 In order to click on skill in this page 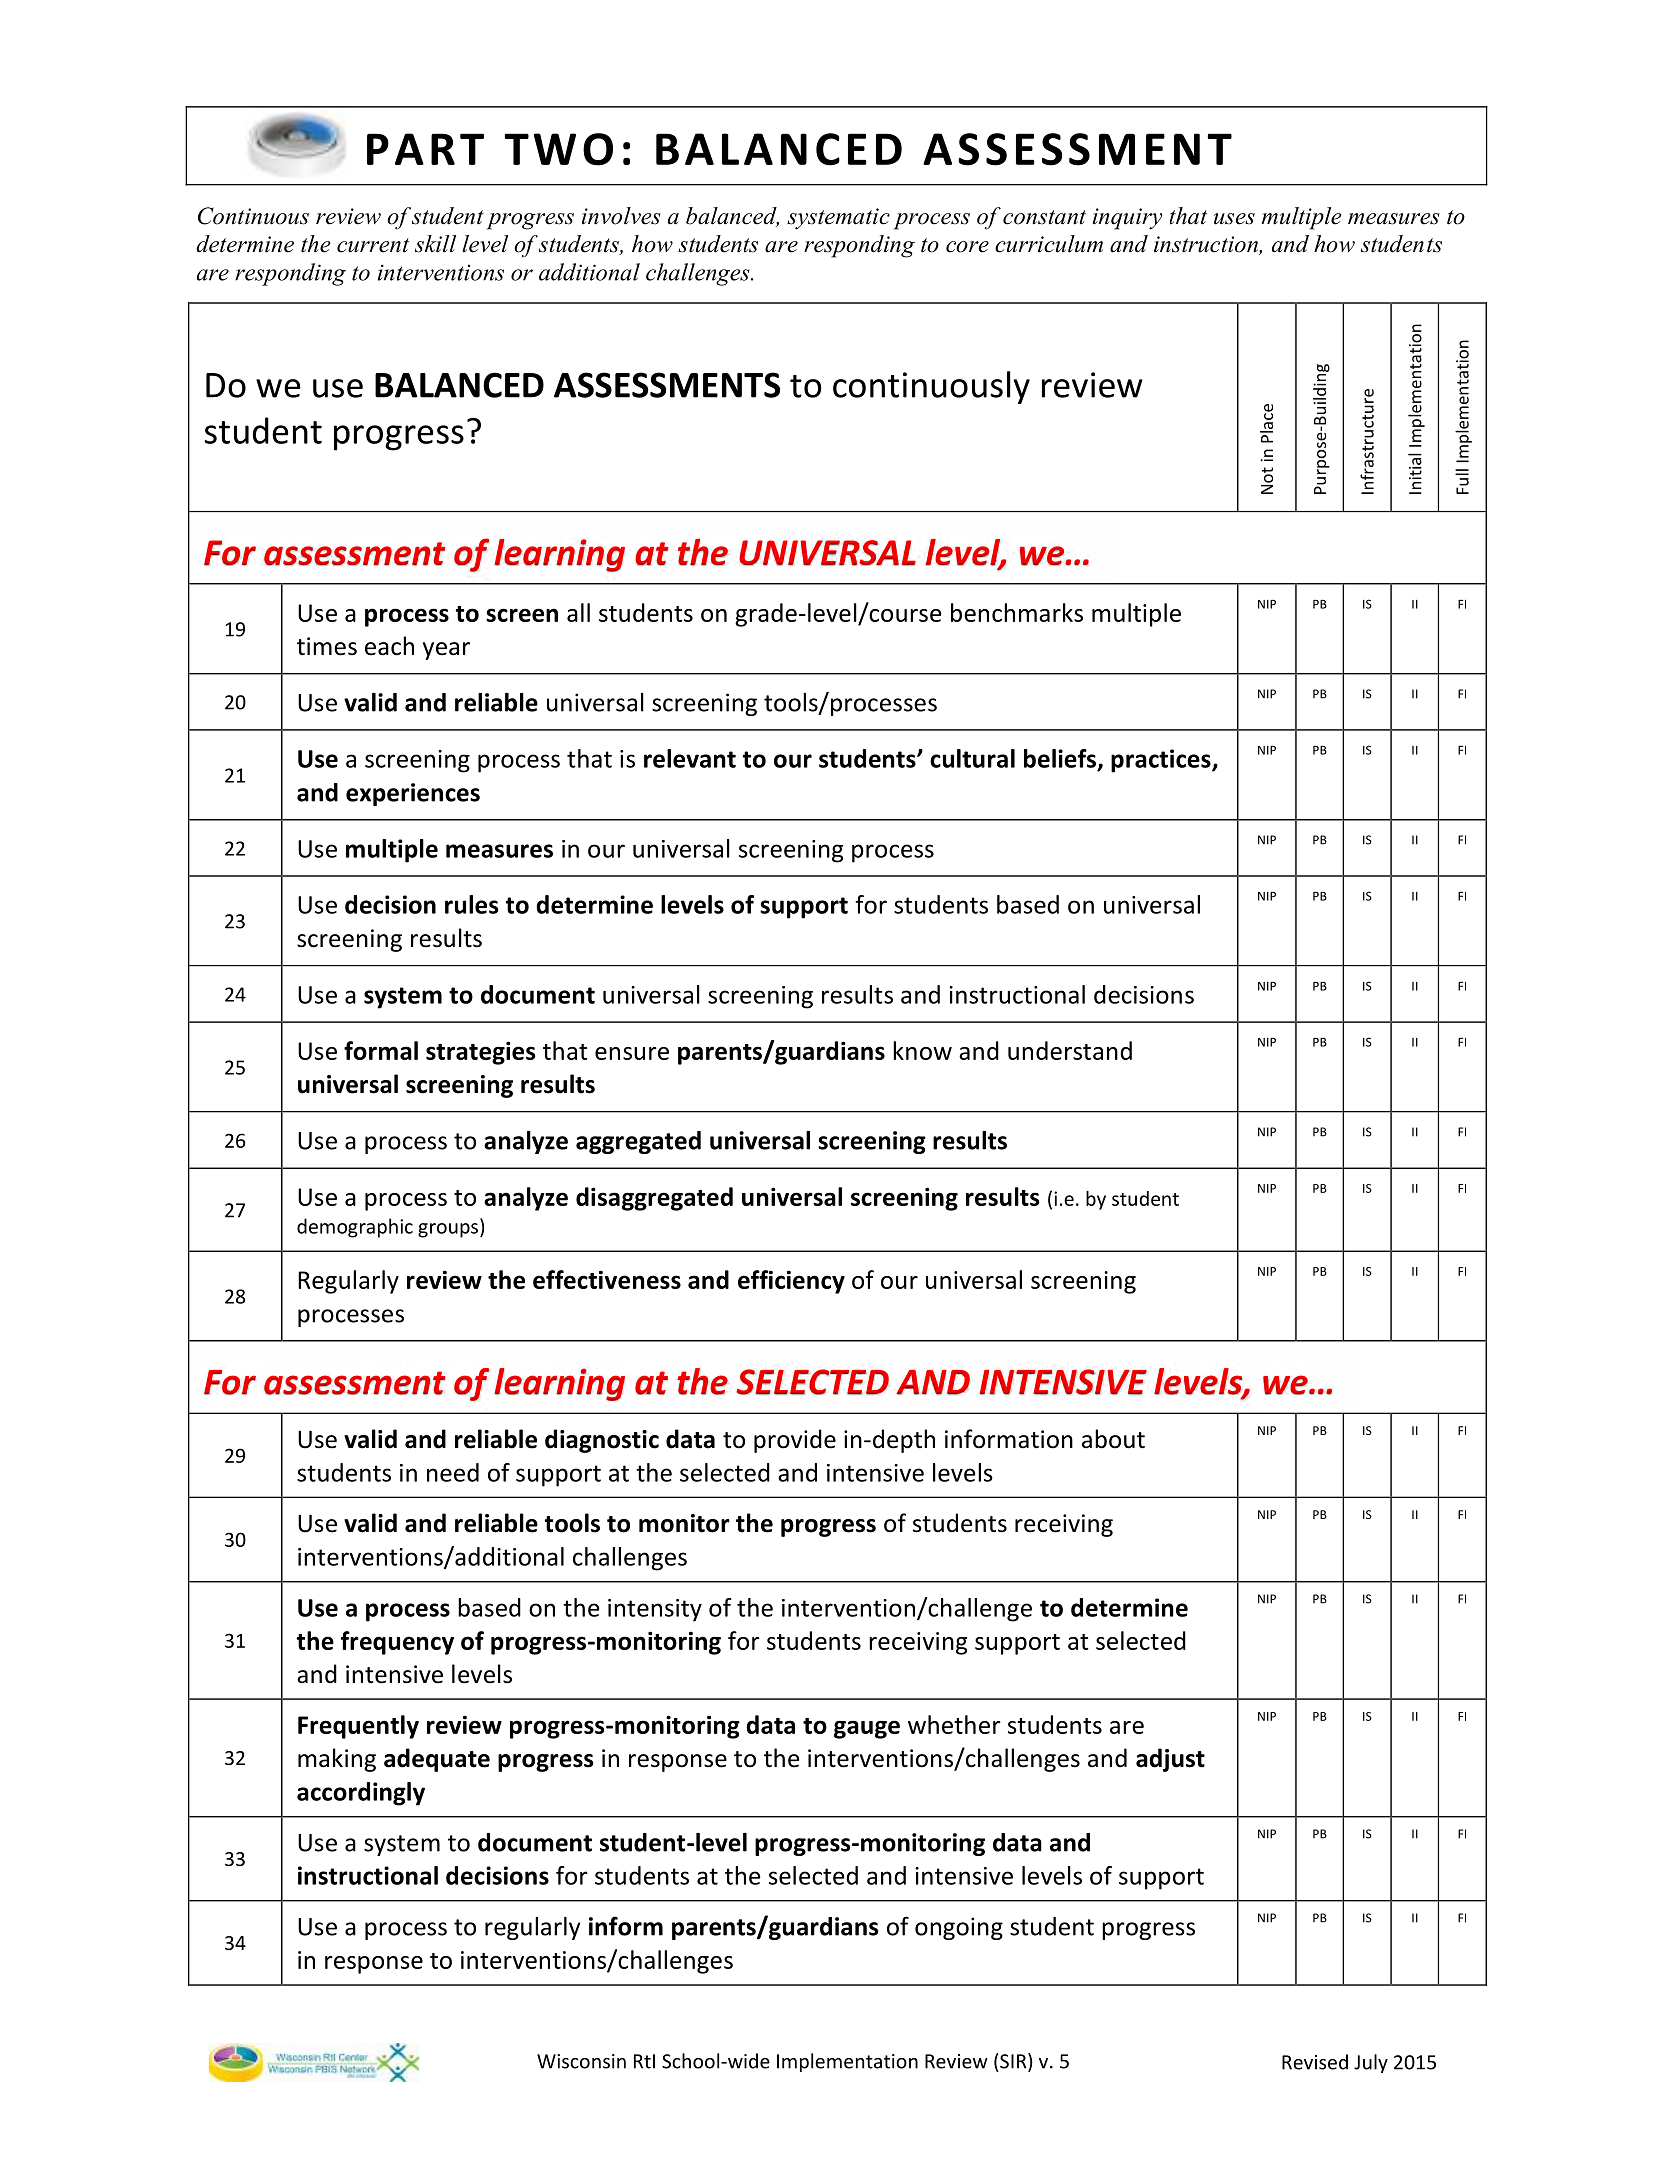, I will do `click(435, 244)`.
